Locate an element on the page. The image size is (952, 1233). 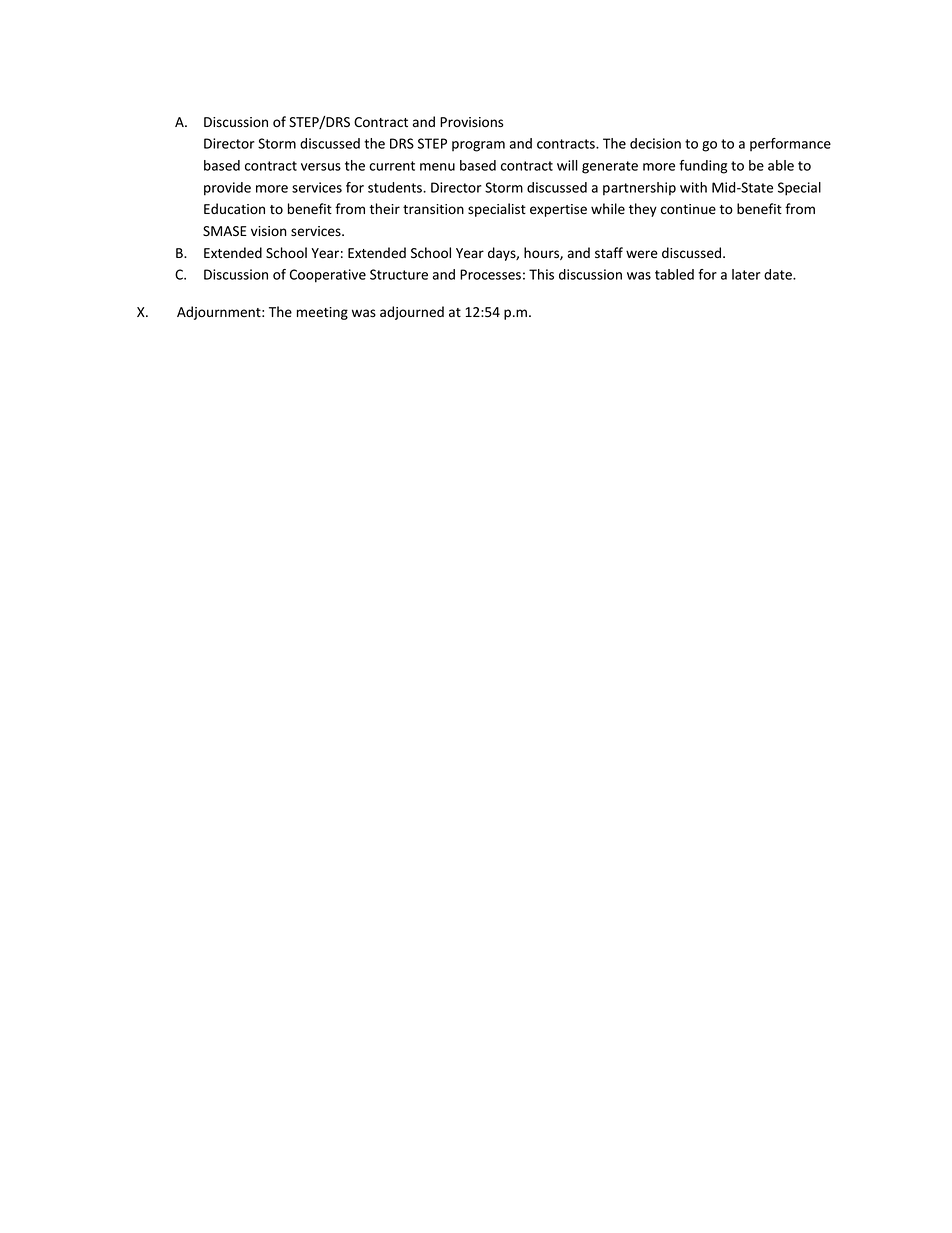
program is located at coordinates (478, 146).
